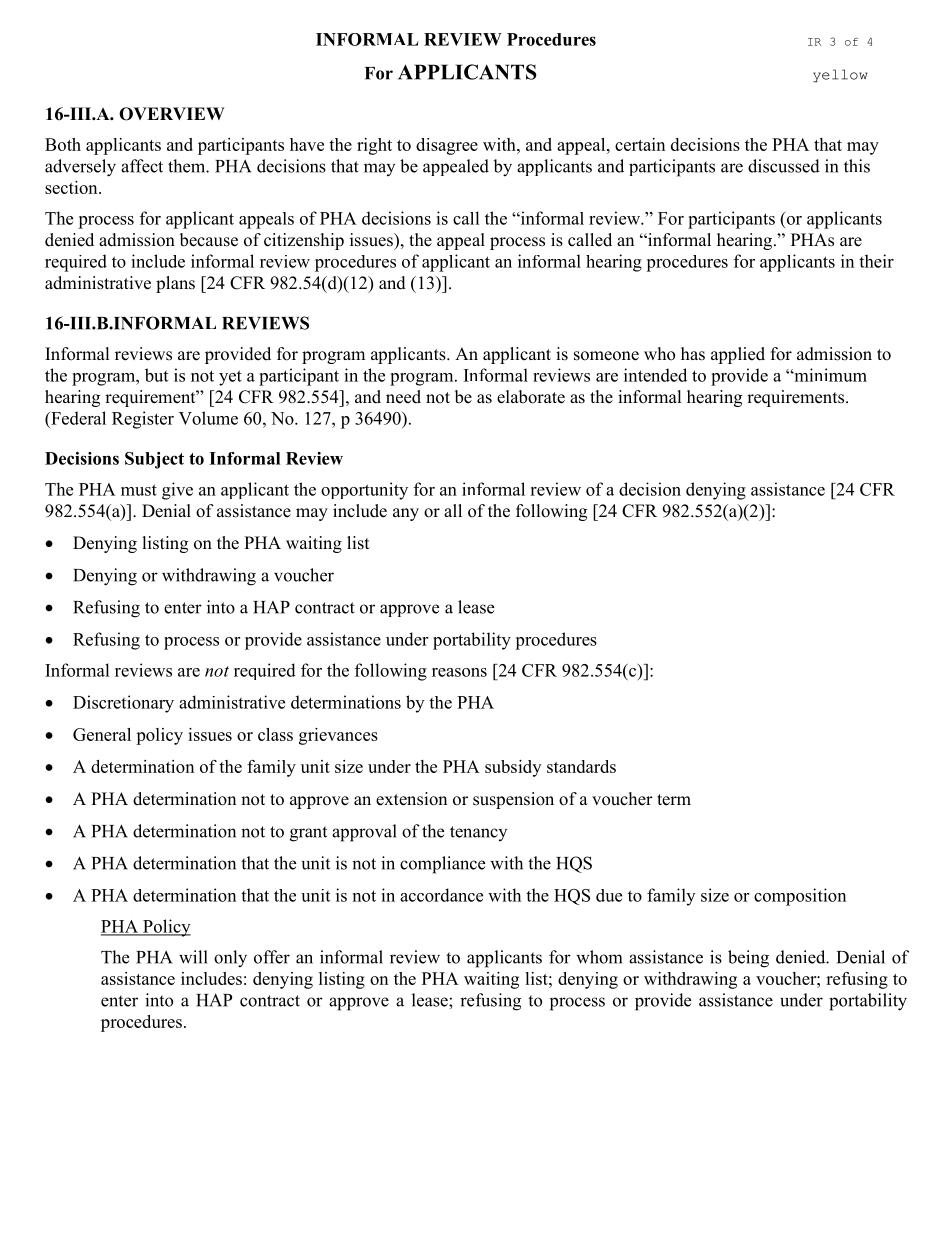  I want to click on disagree, so click(447, 146).
